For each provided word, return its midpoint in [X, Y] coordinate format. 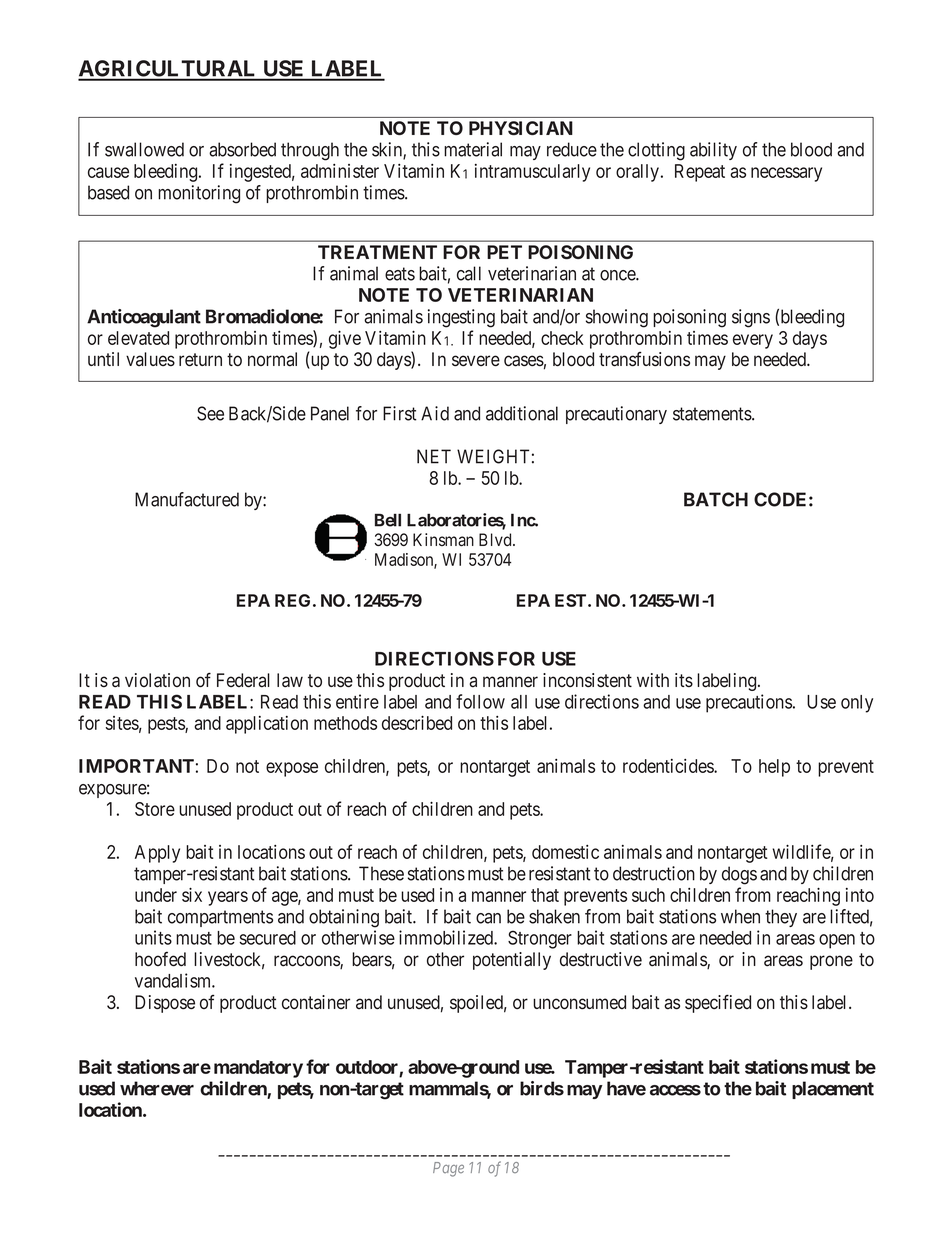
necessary [786, 174]
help [774, 768]
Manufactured [187, 499]
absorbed [242, 149]
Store [155, 809]
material [473, 149]
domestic [565, 852]
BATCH [716, 499]
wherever [157, 1088]
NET [434, 456]
